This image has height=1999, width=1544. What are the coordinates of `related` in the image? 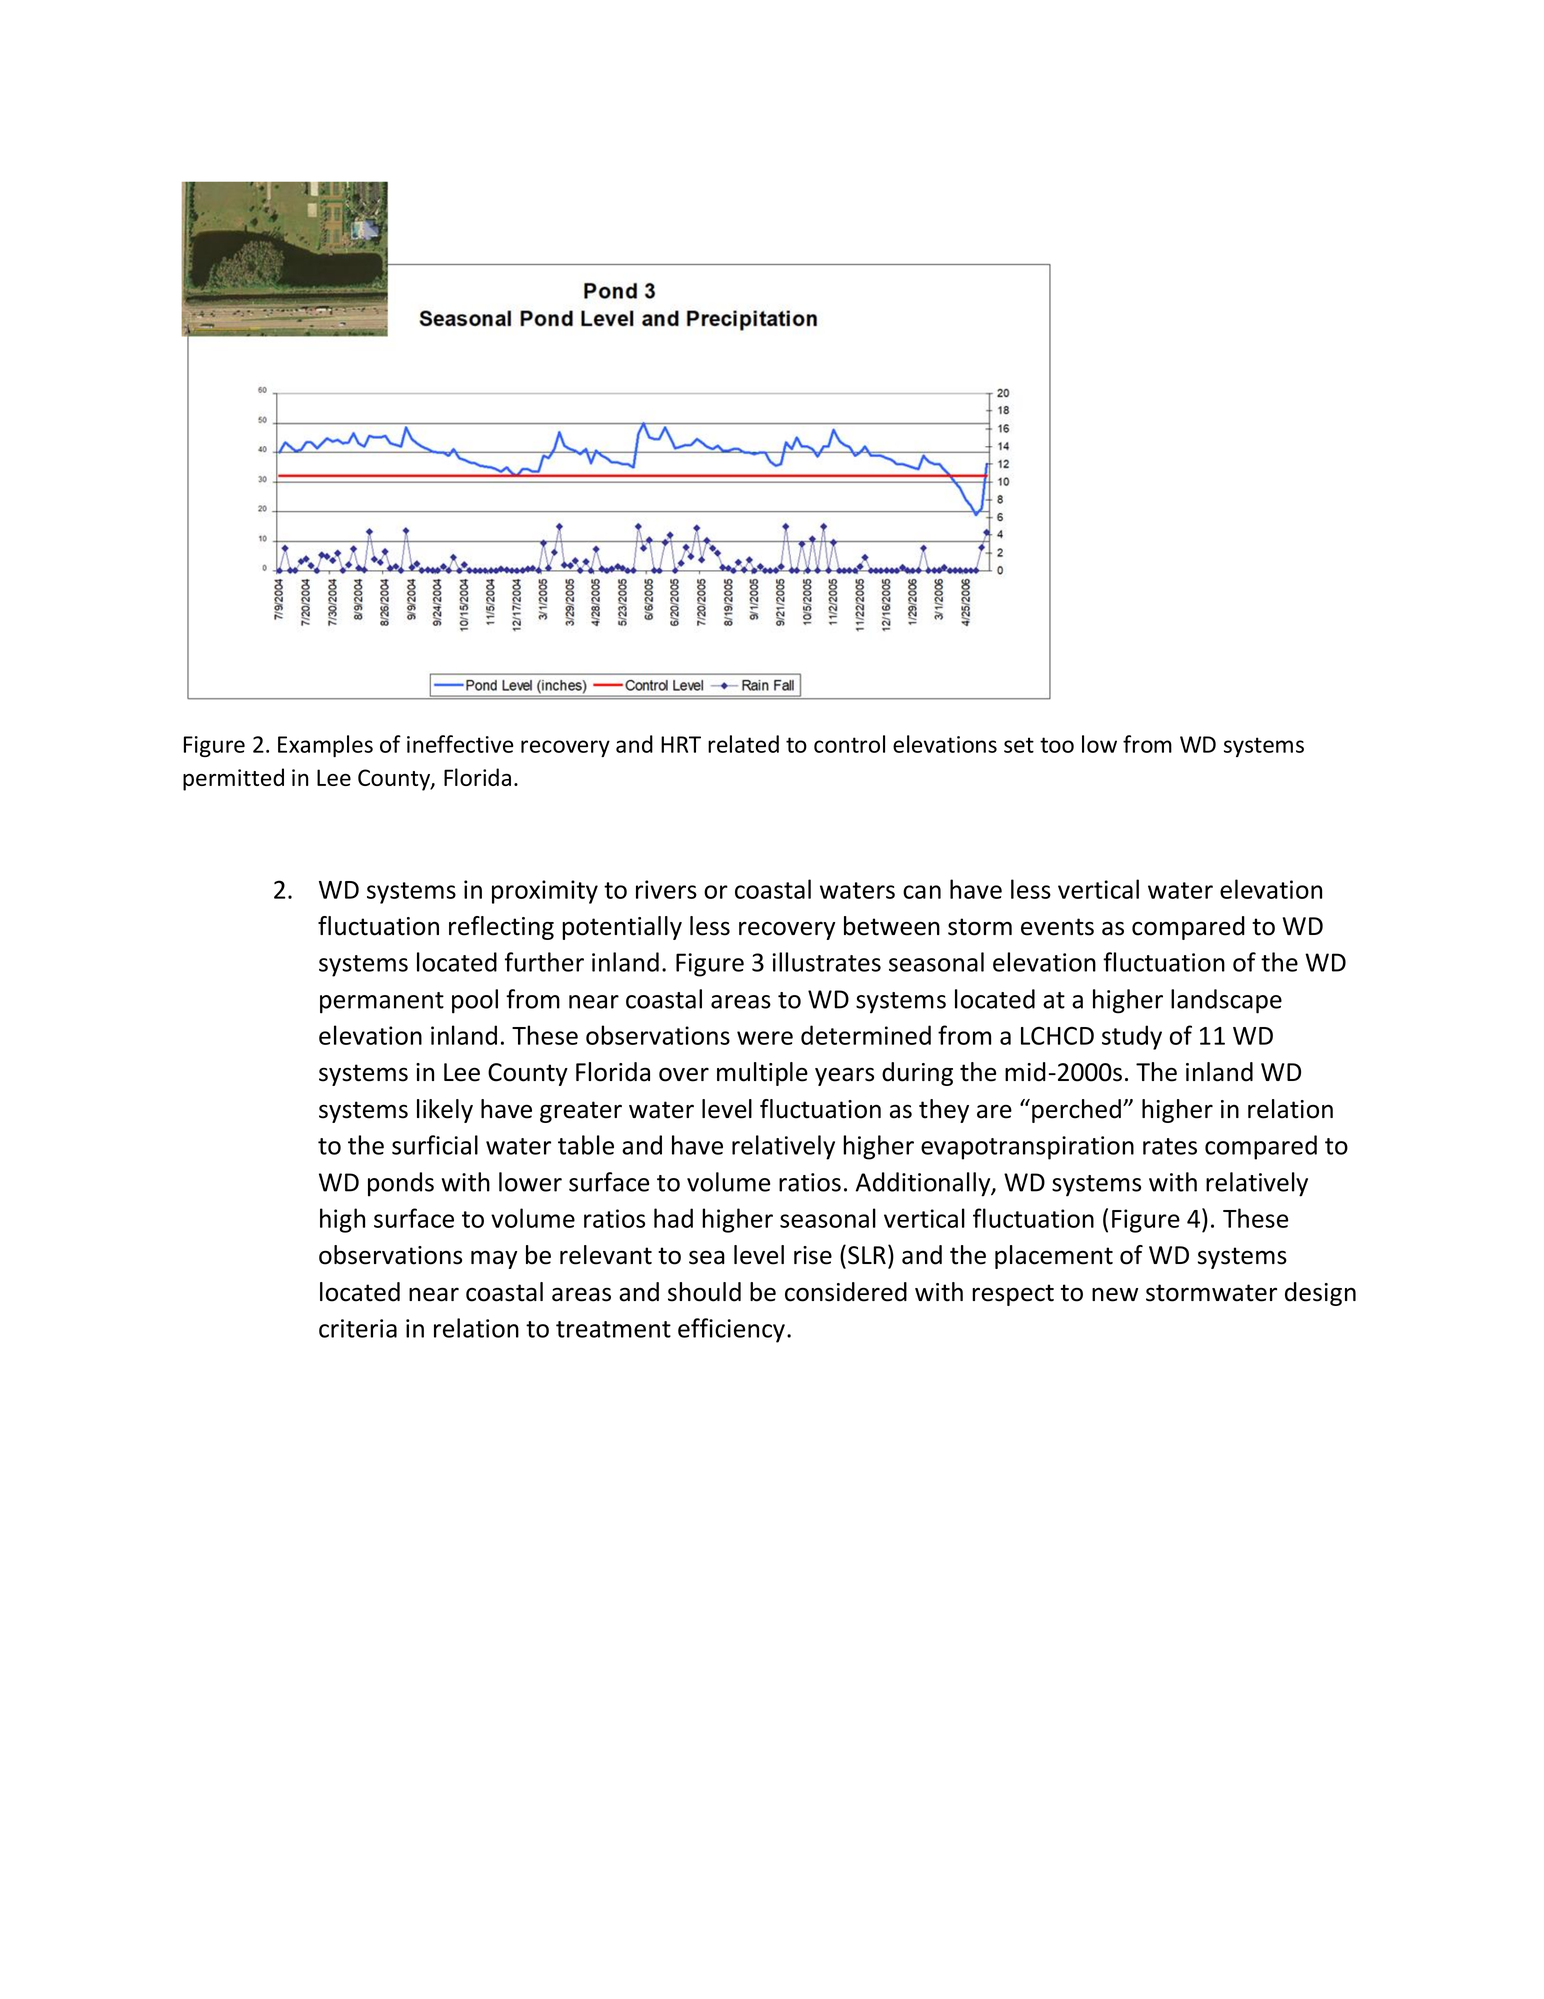 It's located at (743, 744).
